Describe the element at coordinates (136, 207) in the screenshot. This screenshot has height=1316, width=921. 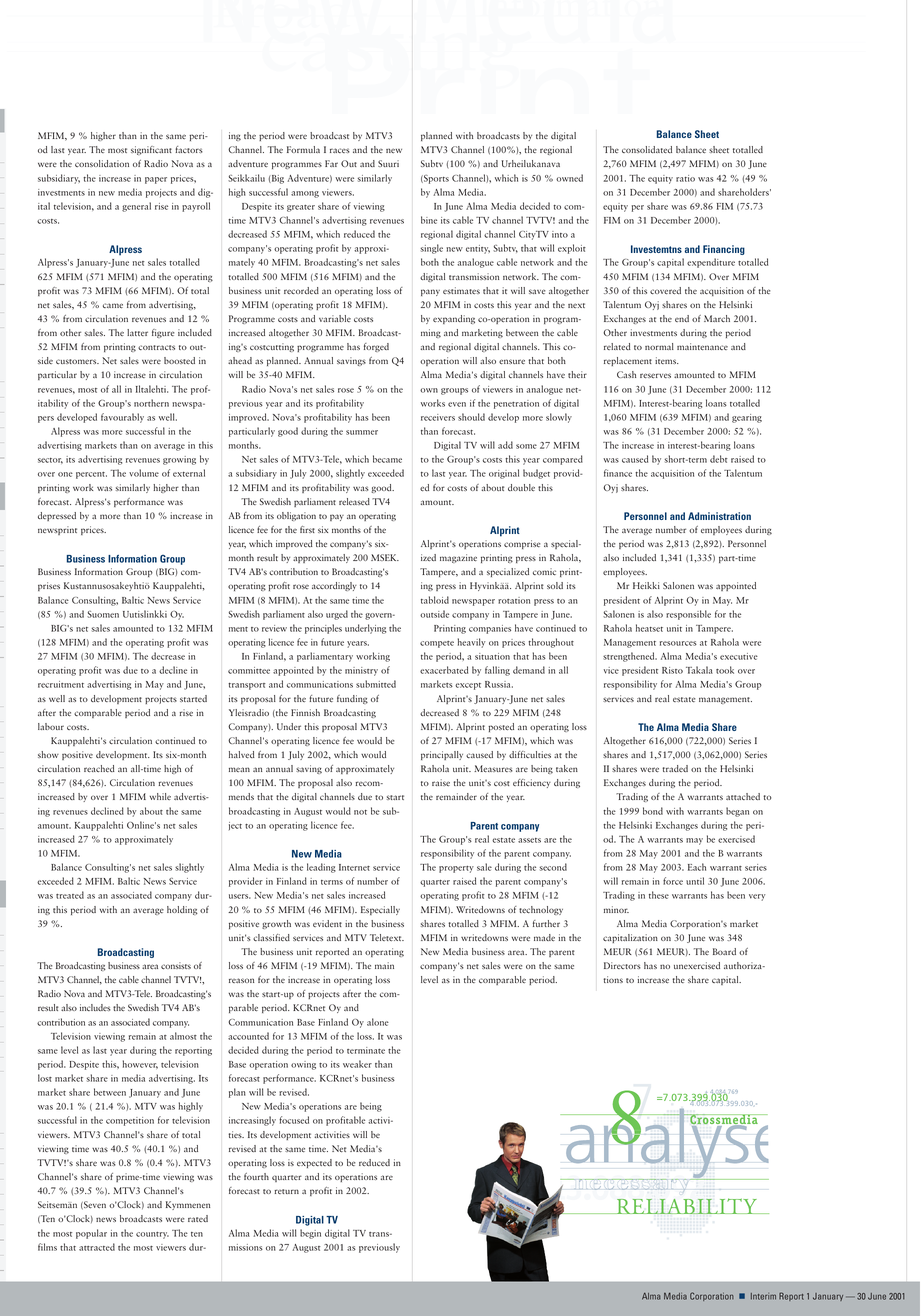
I see `general` at that location.
